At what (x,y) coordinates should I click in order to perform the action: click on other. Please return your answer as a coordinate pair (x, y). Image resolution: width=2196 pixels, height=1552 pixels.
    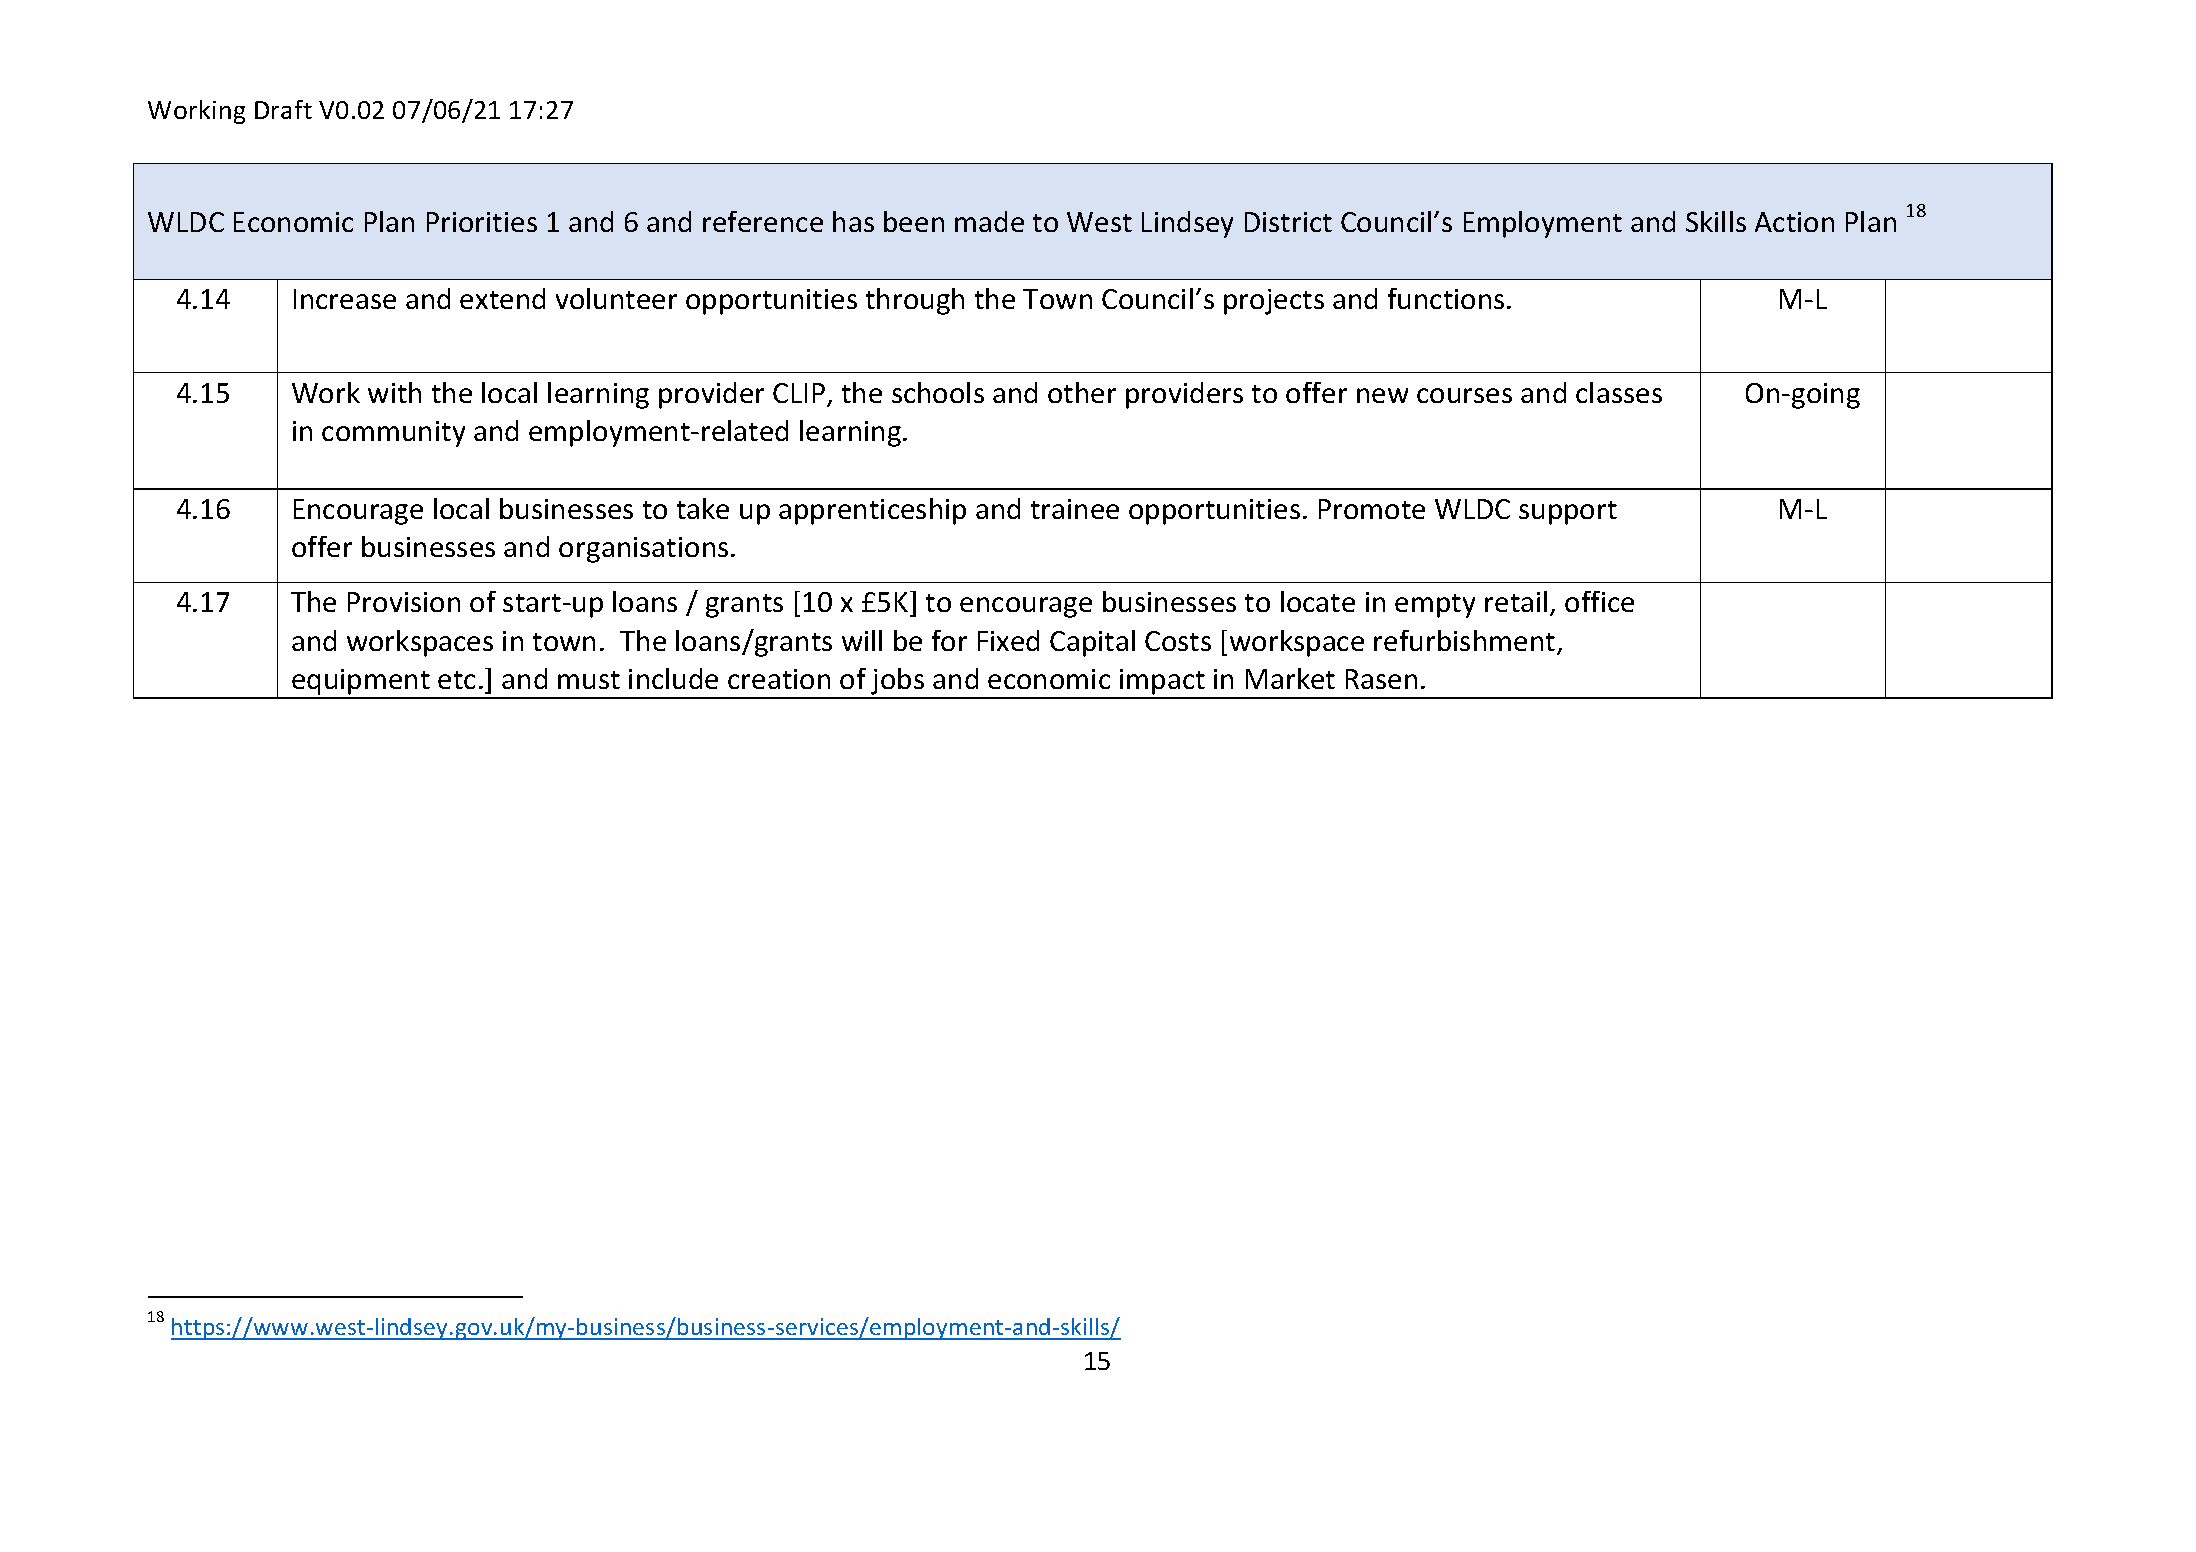
    Looking at the image, I should click on (1082, 392).
